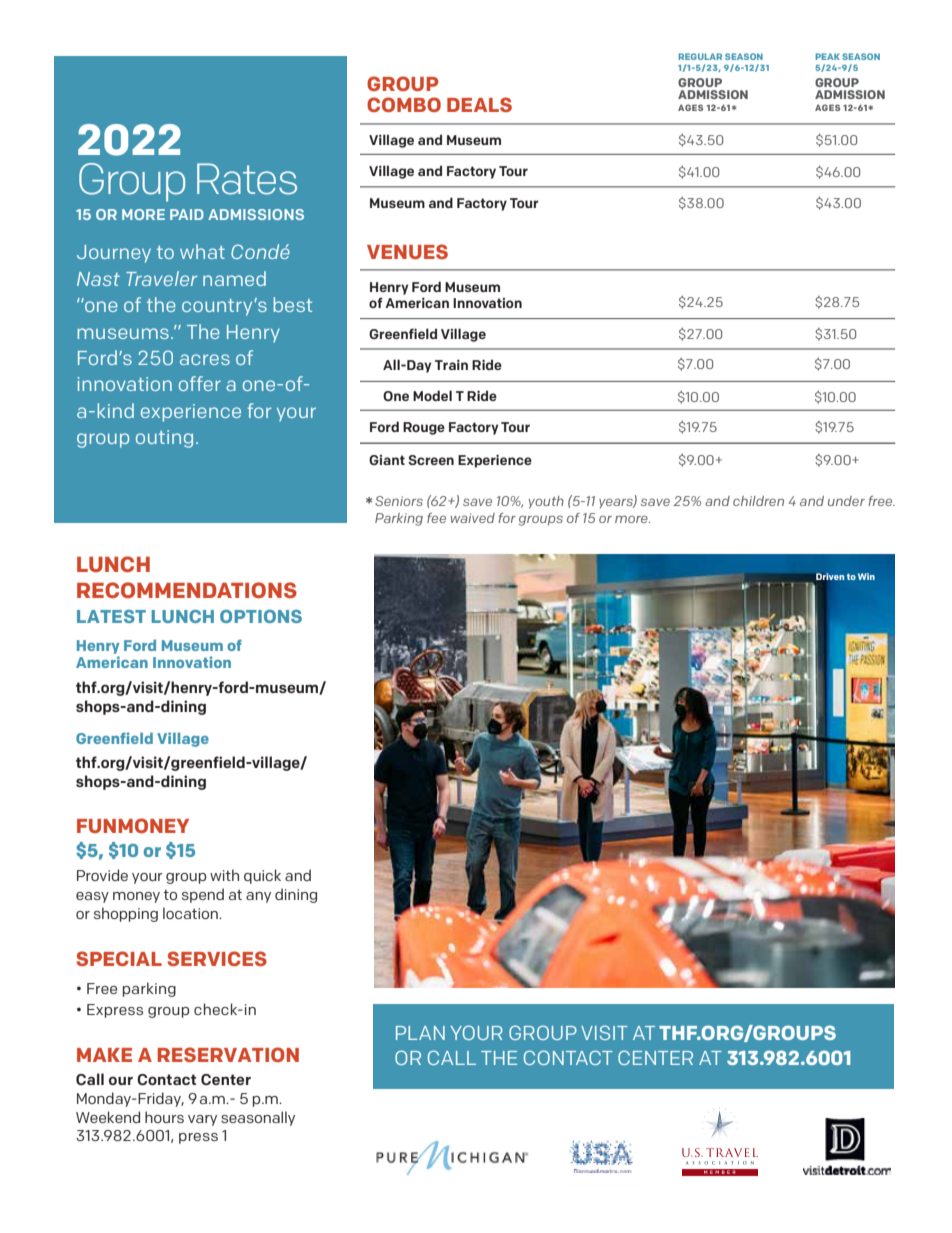  Describe the element at coordinates (247, 179) in the screenshot. I see `Rates` at that location.
